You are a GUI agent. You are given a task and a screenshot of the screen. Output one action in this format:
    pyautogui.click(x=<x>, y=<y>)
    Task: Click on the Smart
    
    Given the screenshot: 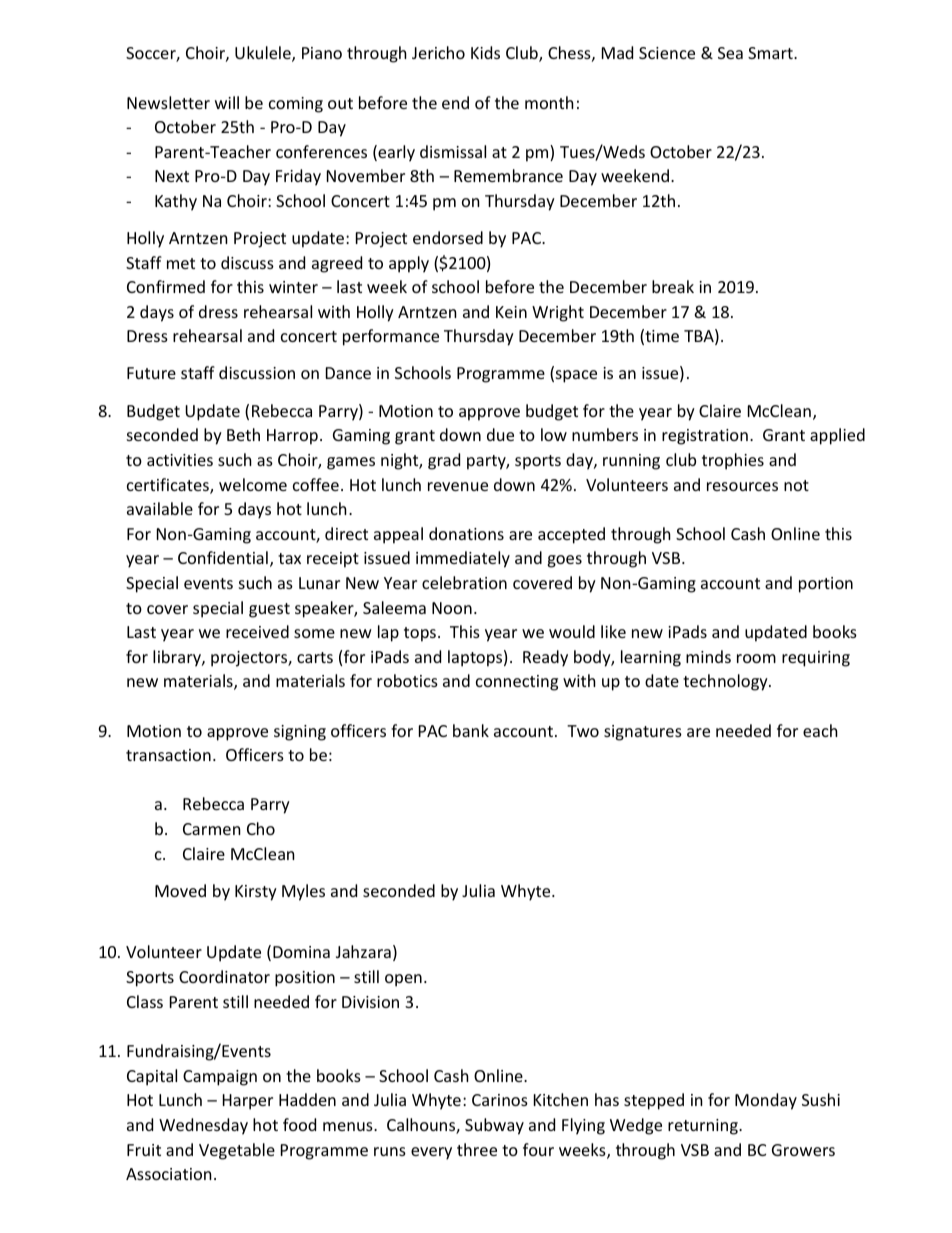 What is the action you would take?
    pyautogui.click(x=771, y=53)
